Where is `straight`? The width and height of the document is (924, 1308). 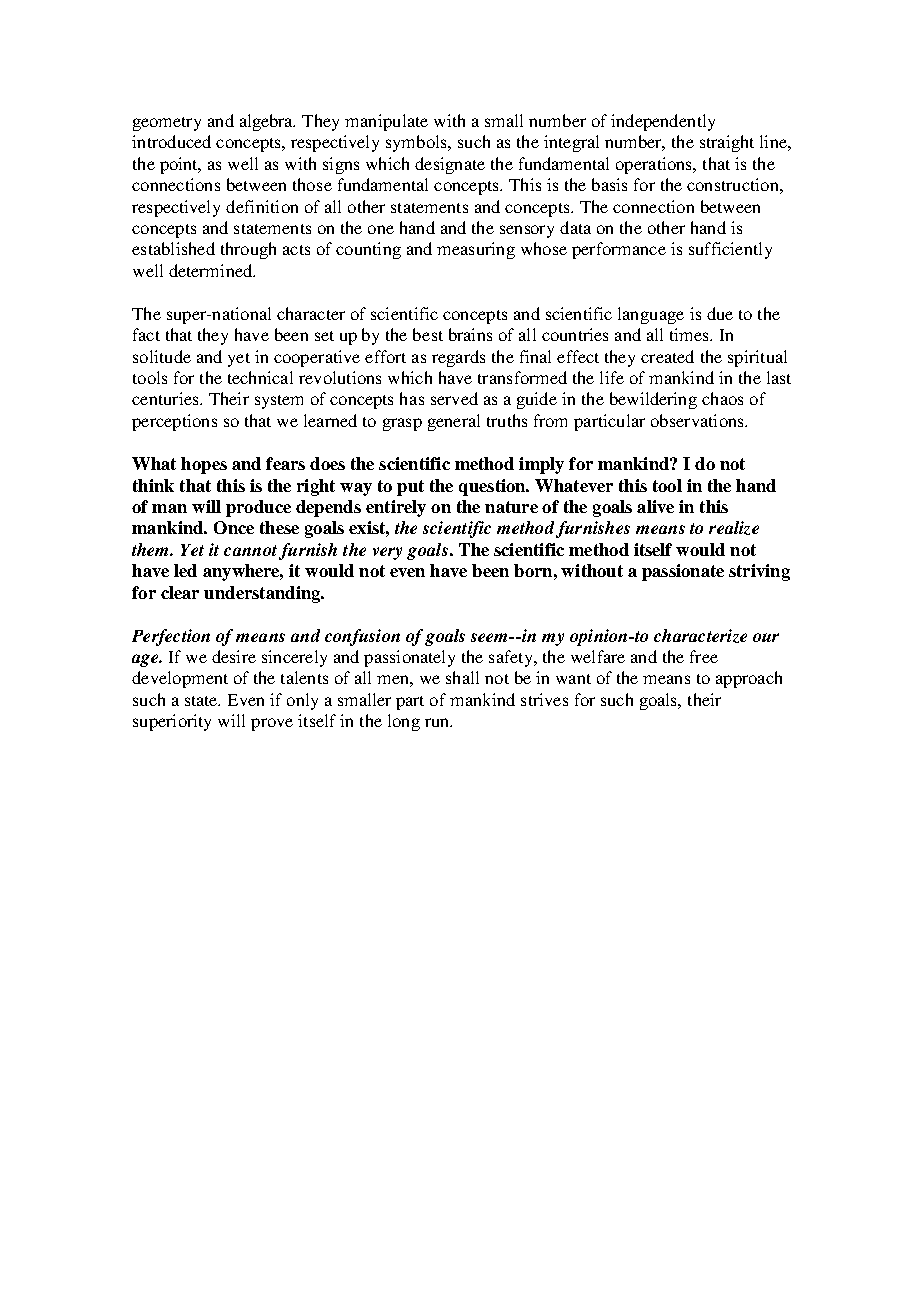 straight is located at coordinates (727, 143).
